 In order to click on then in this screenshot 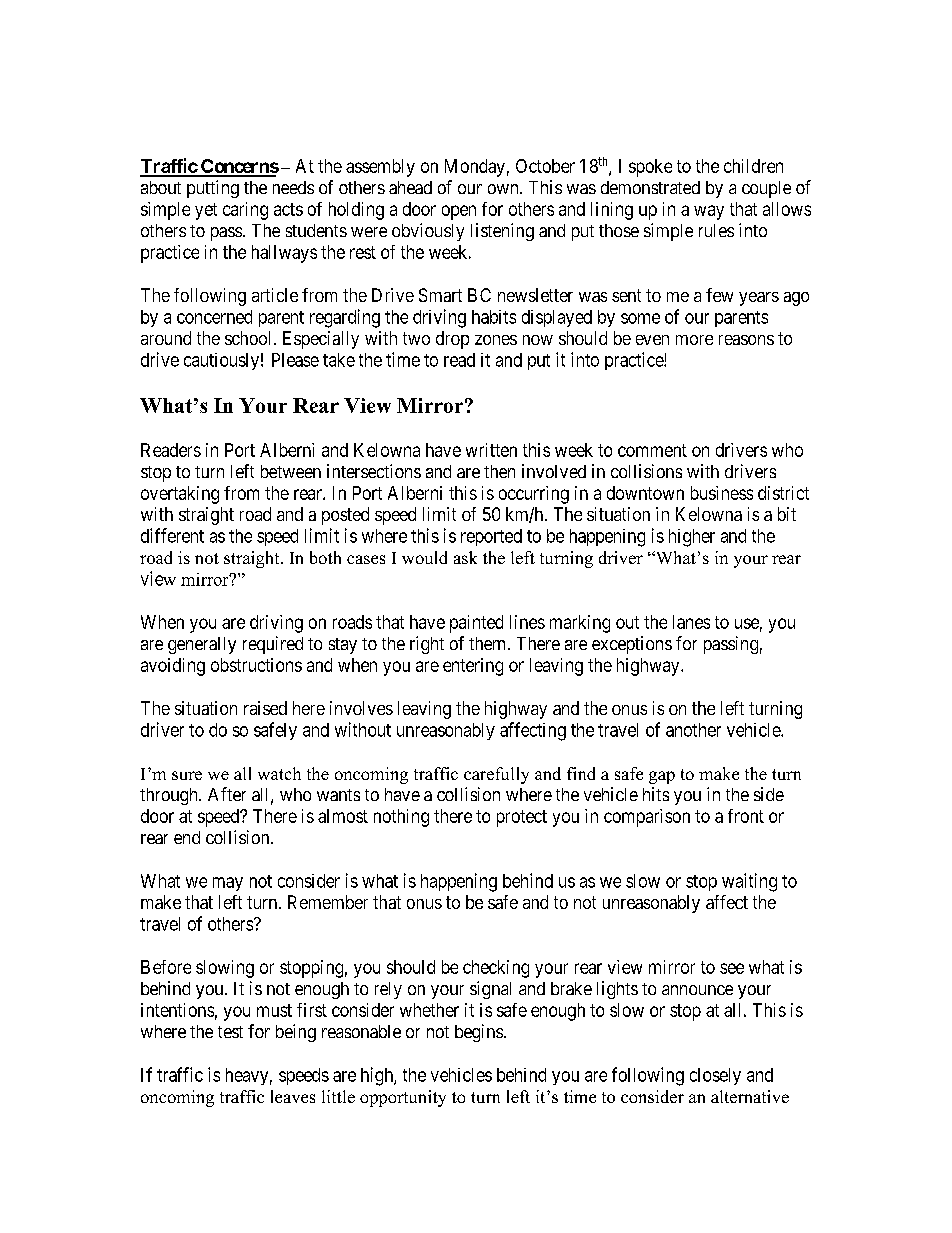, I will do `click(499, 471)`.
